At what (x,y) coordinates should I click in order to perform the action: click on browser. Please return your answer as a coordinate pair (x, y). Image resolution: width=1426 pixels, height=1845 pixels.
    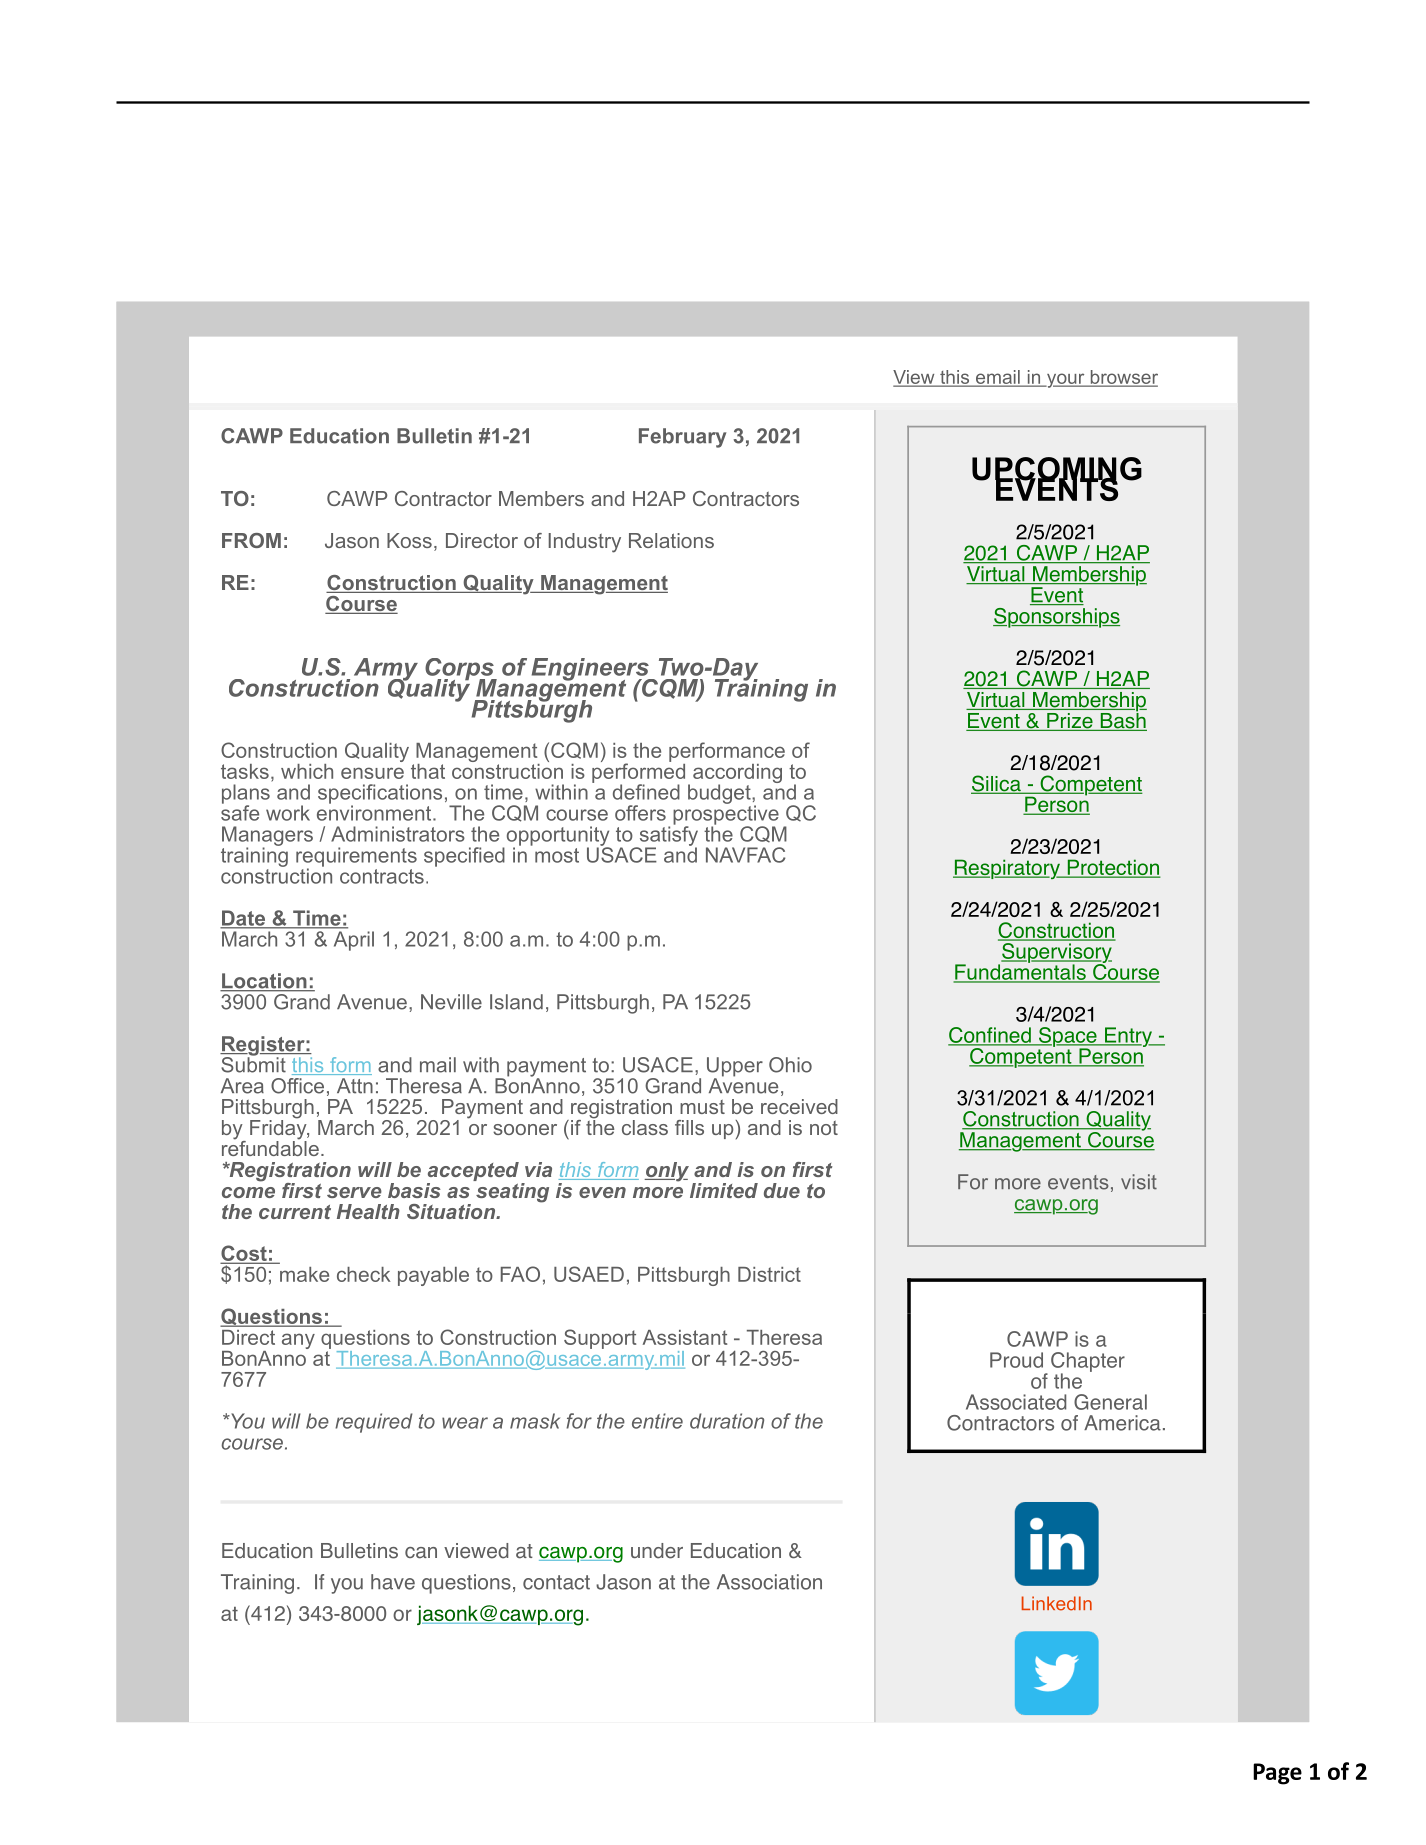
    Looking at the image, I should click on (1123, 378).
